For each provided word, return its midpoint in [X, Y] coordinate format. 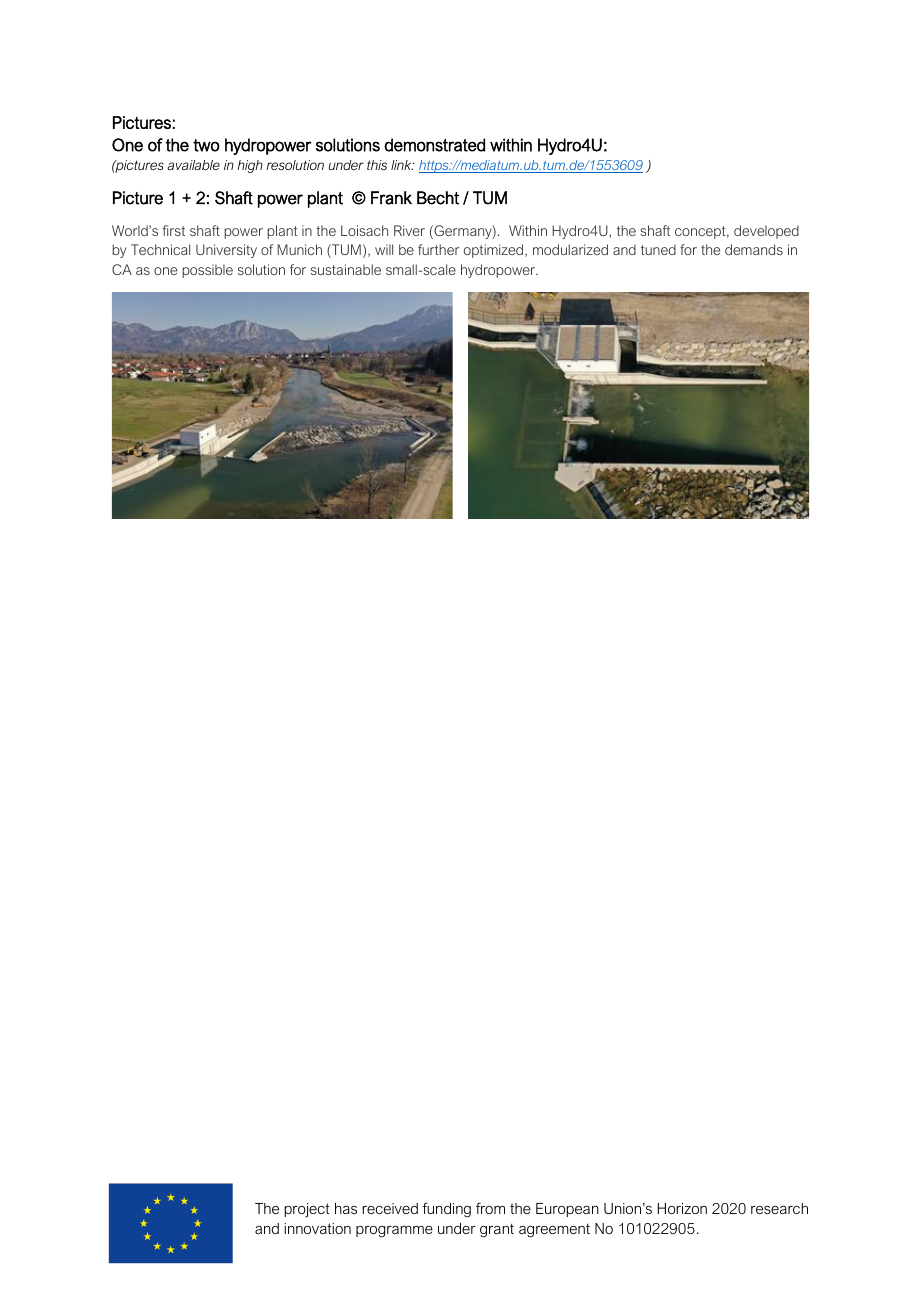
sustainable [346, 269]
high [250, 166]
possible [207, 271]
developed [766, 232]
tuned [658, 249]
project [307, 1210]
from [490, 1208]
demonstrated [434, 145]
